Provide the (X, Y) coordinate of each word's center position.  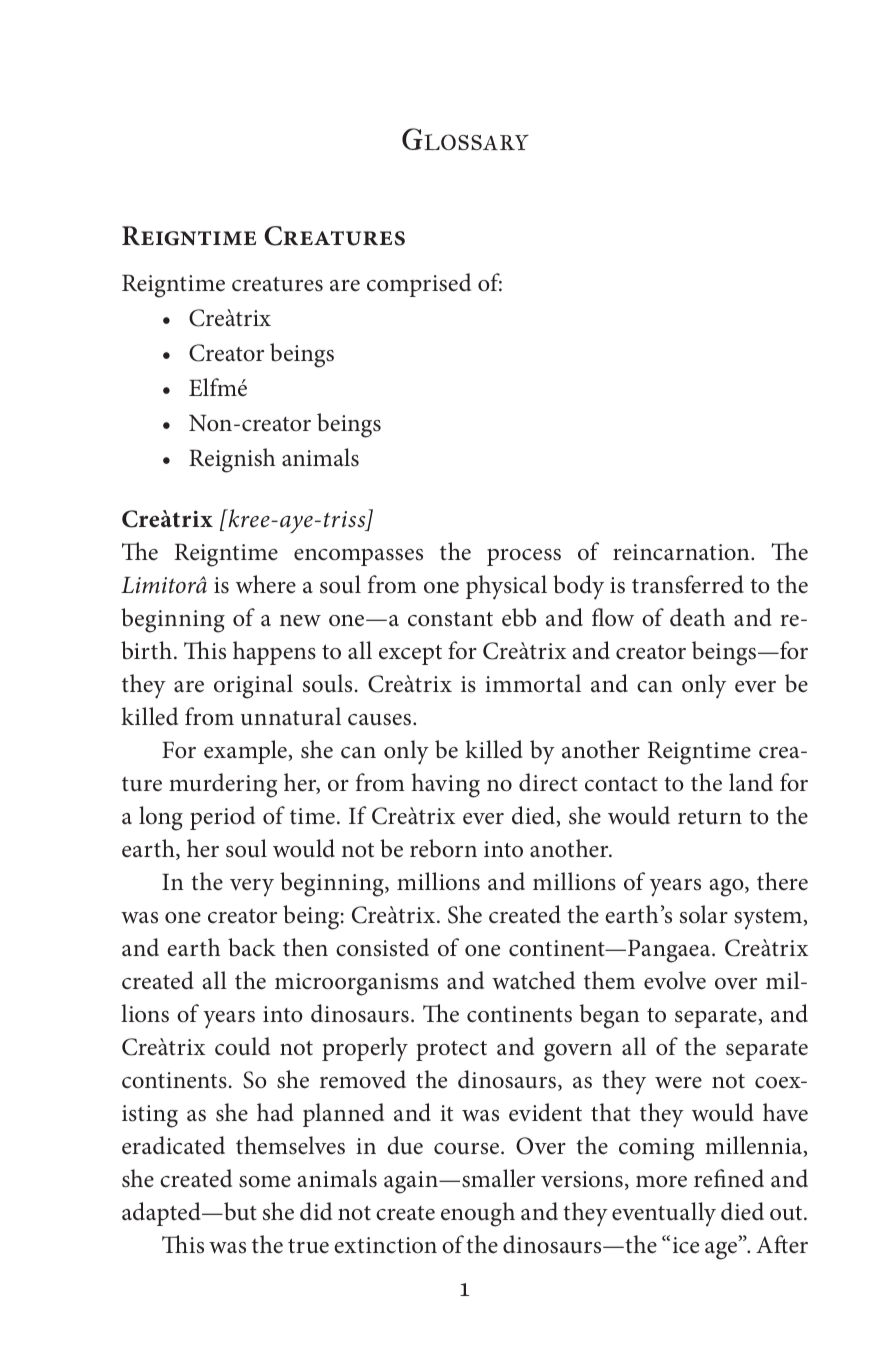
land (751, 782)
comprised (419, 285)
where (266, 584)
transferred (688, 584)
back (252, 947)
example (246, 752)
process (524, 557)
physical (506, 587)
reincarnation (682, 552)
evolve (675, 980)
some (265, 1182)
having (446, 785)
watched (533, 980)
